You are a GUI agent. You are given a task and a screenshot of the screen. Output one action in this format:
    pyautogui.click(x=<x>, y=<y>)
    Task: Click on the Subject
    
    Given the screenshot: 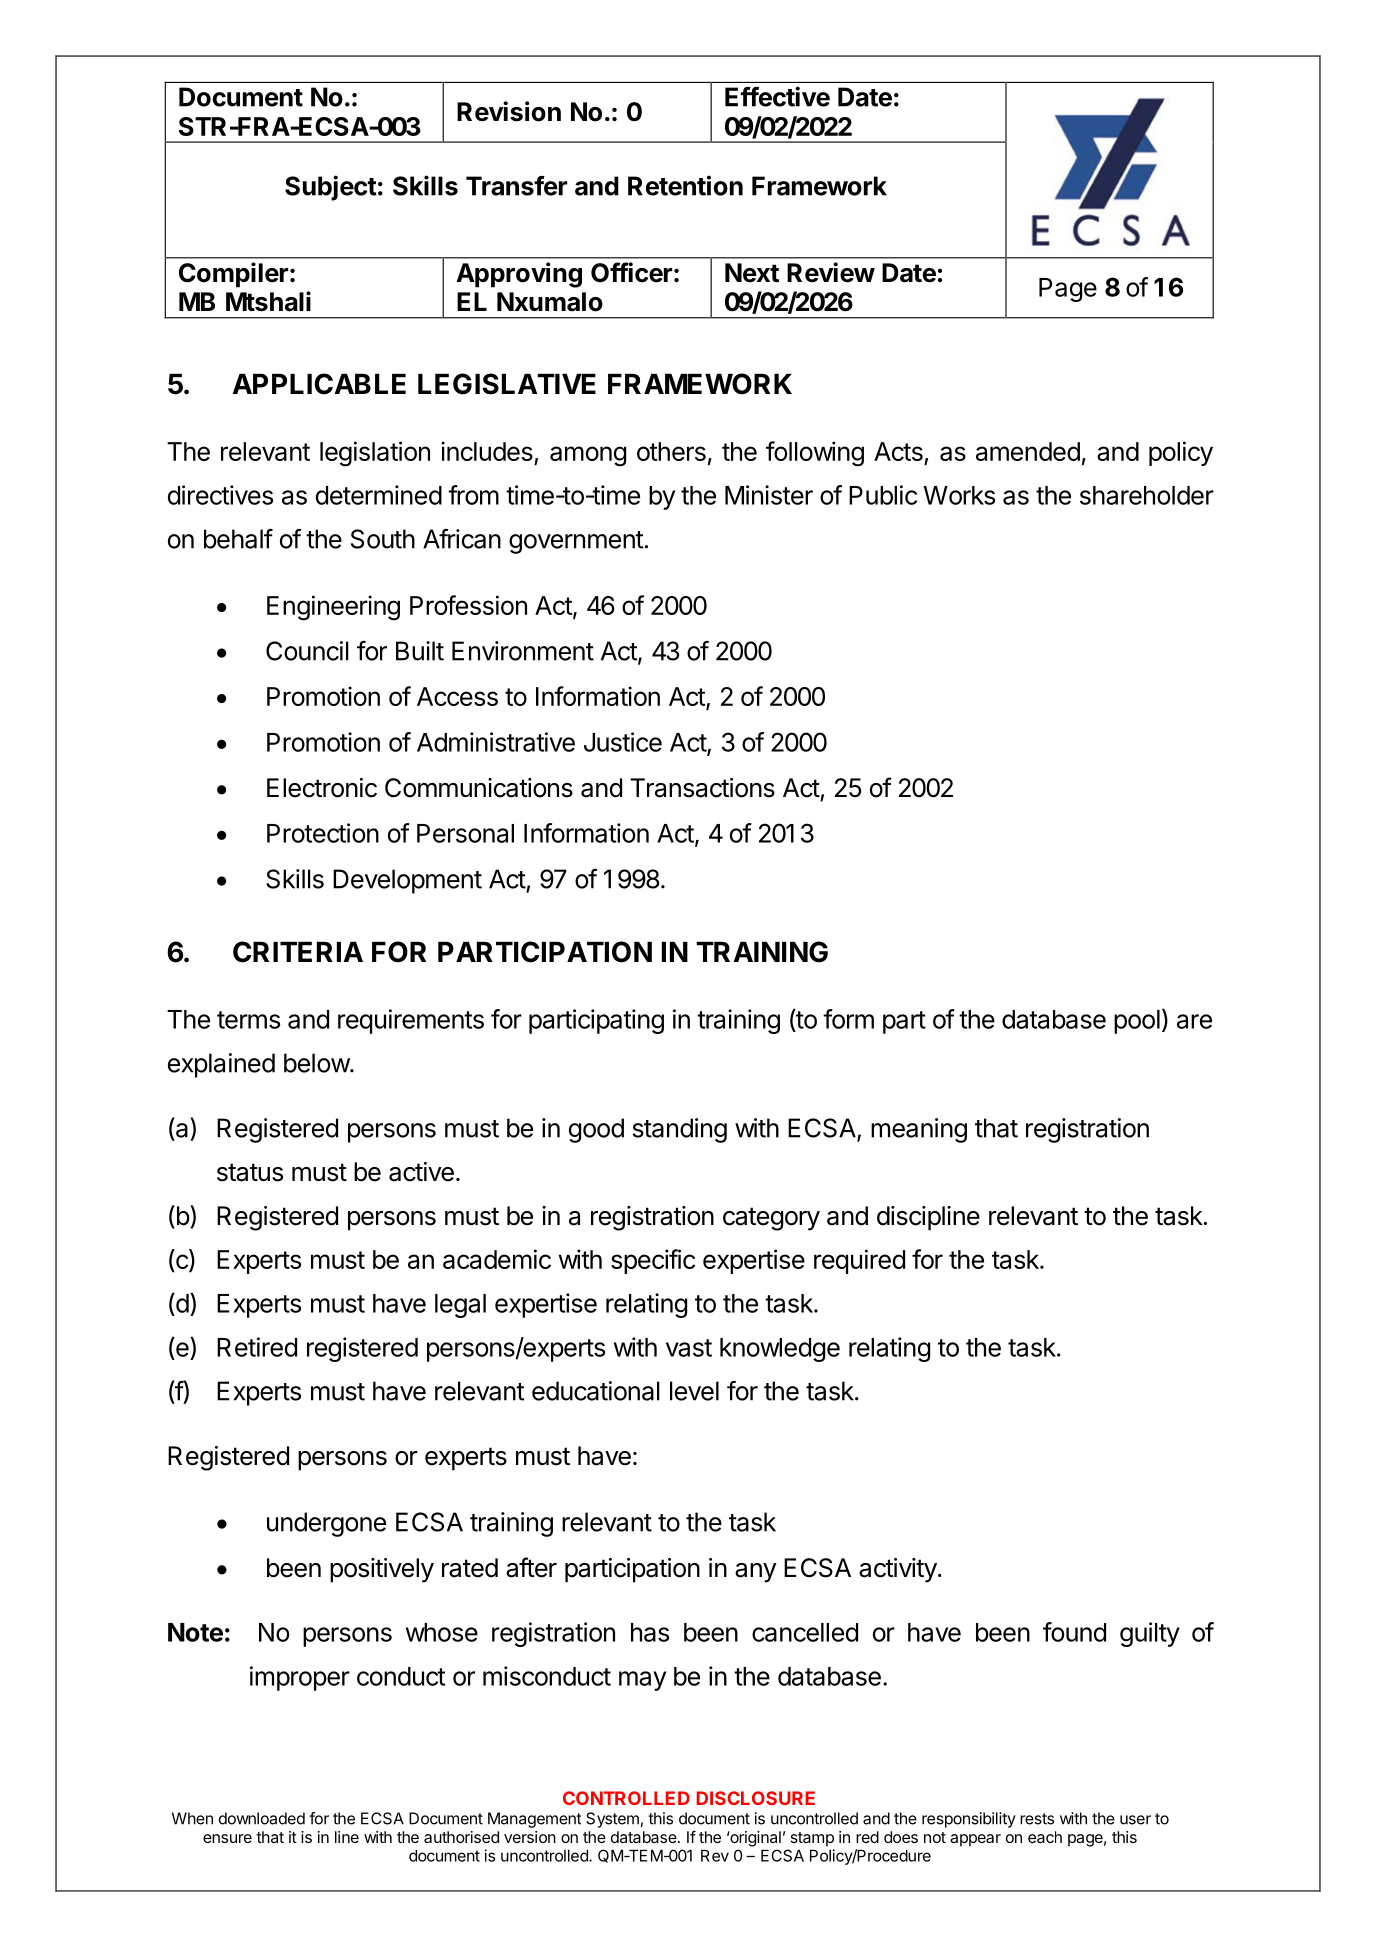 What is the action you would take?
    pyautogui.click(x=331, y=188)
